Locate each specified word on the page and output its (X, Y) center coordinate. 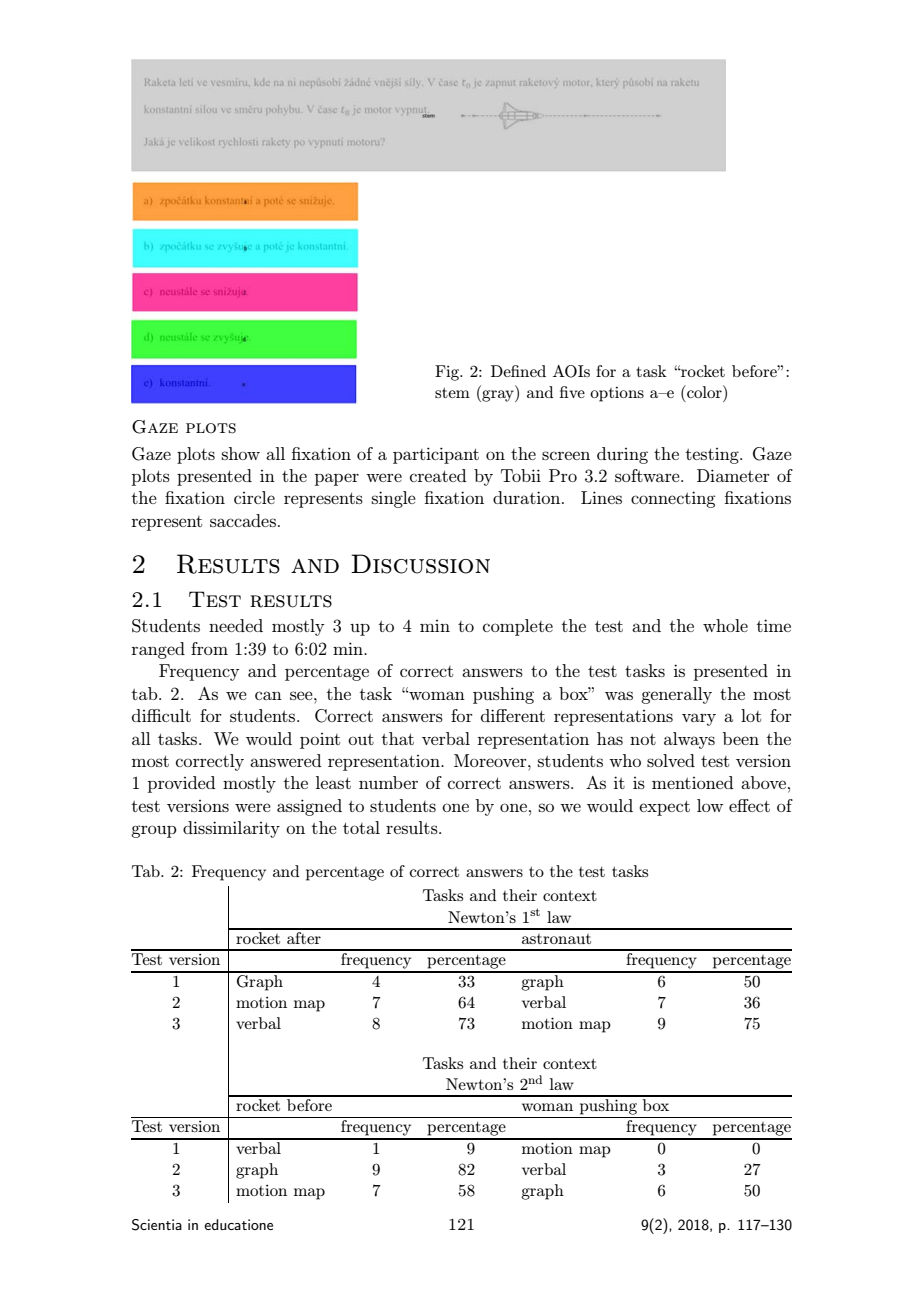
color (704, 391)
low (710, 805)
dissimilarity (231, 829)
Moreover (491, 760)
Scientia (157, 1225)
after (304, 936)
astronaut (556, 939)
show (241, 453)
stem (452, 392)
